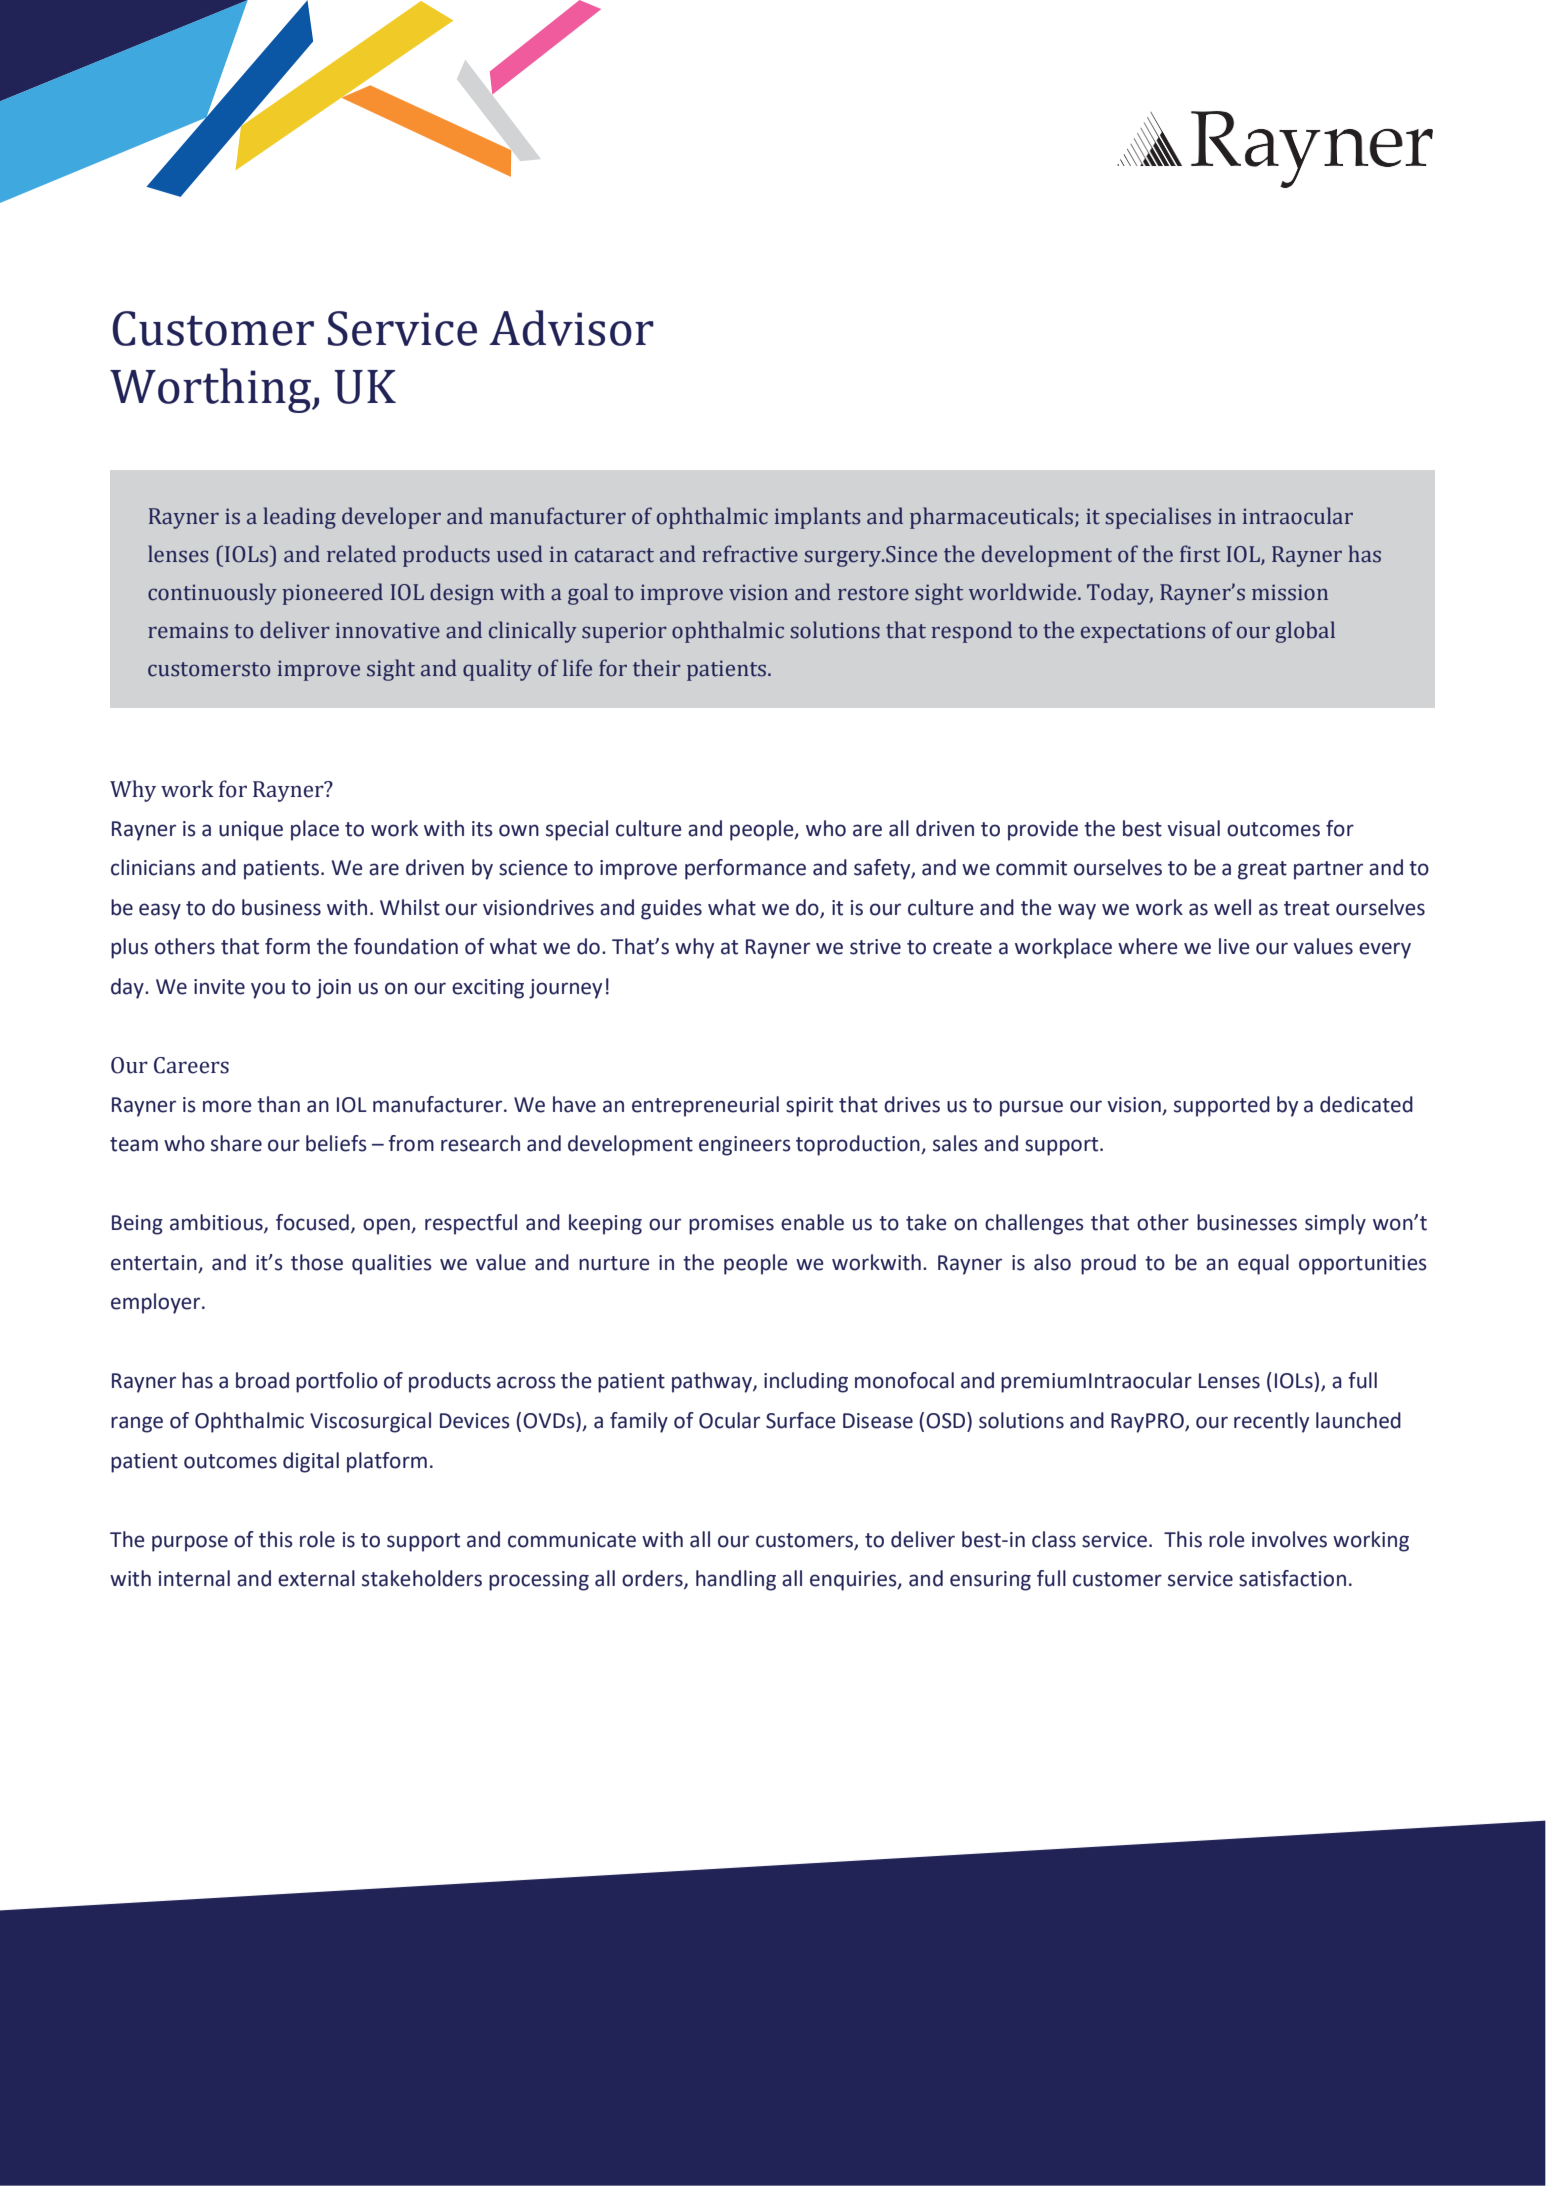  What do you see at coordinates (736, 1580) in the screenshot?
I see `handling` at bounding box center [736, 1580].
